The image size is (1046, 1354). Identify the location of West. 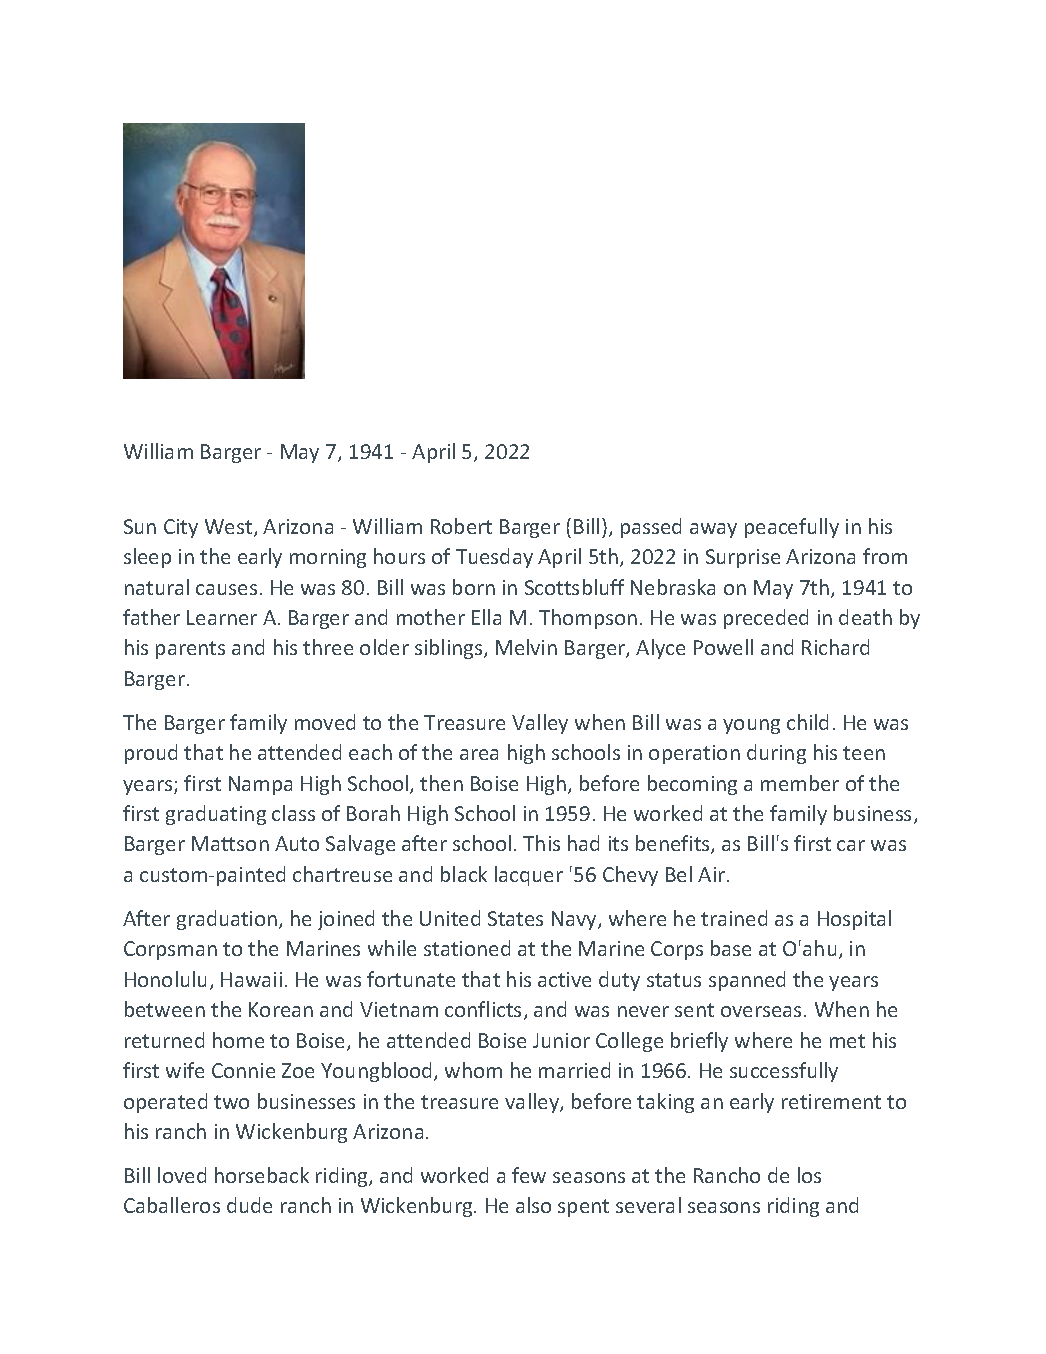
(230, 528).
